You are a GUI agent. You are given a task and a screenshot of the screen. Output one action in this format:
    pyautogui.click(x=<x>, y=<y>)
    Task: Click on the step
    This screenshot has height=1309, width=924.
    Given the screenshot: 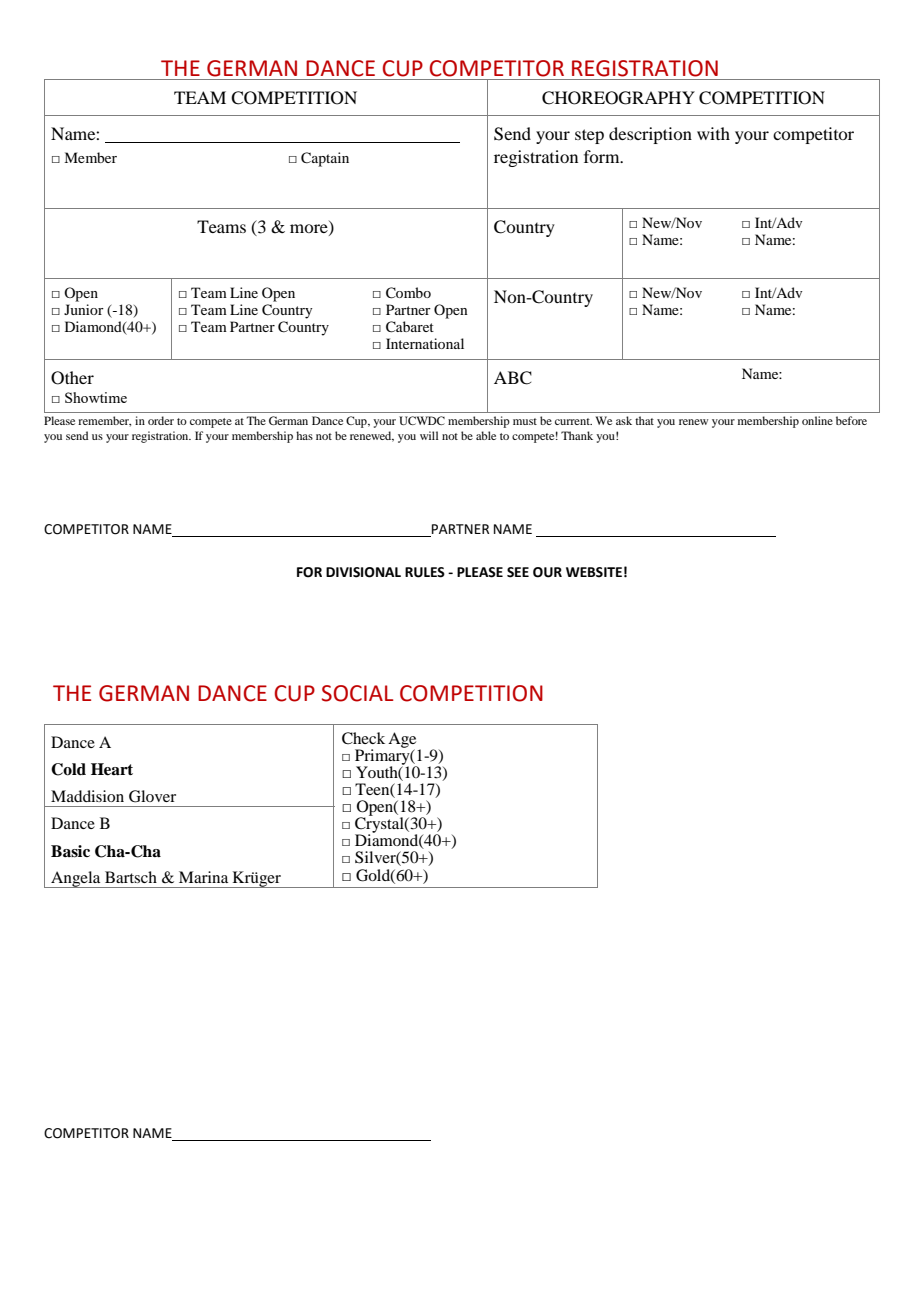 What is the action you would take?
    pyautogui.click(x=589, y=136)
